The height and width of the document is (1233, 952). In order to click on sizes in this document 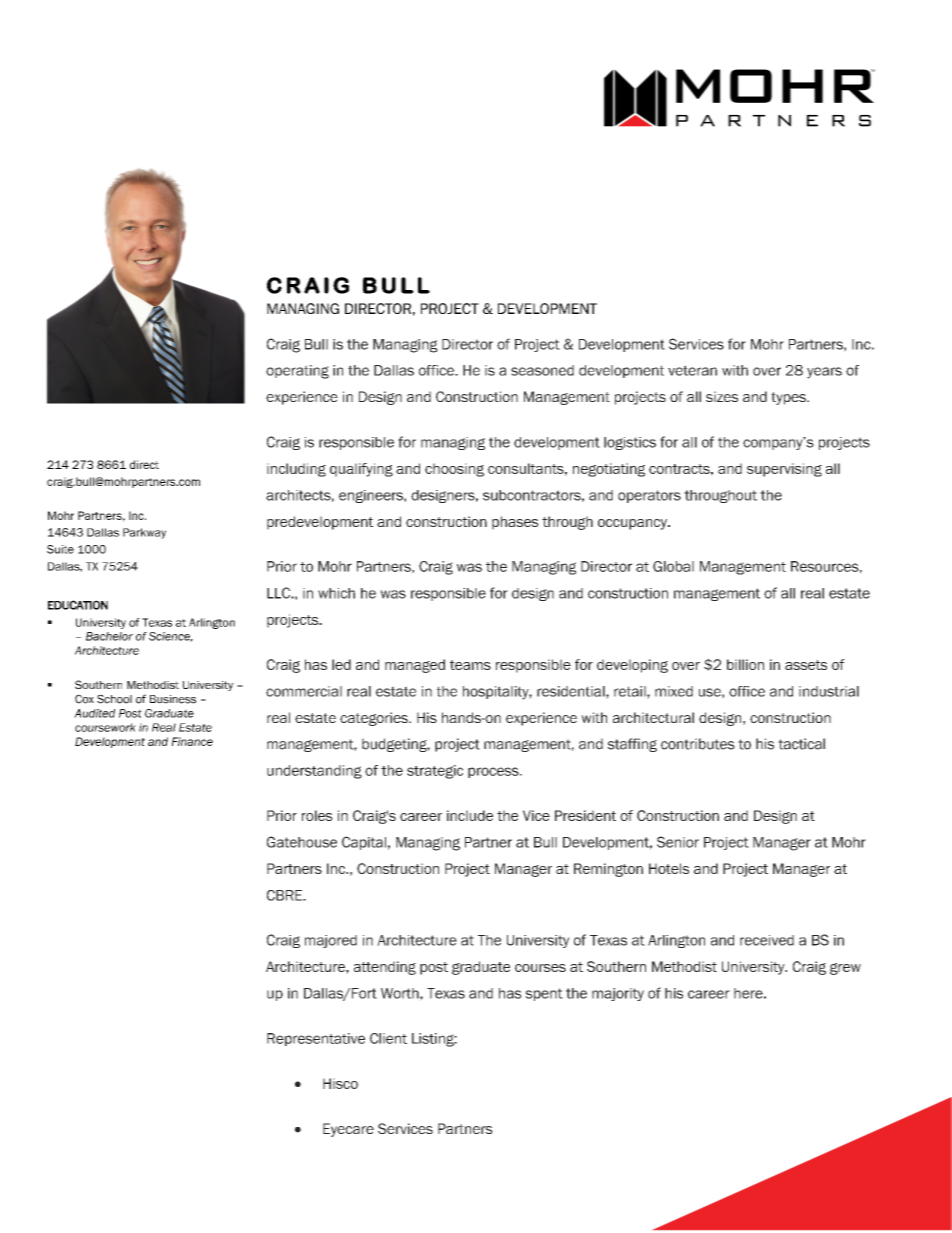, I will do `click(722, 396)`.
